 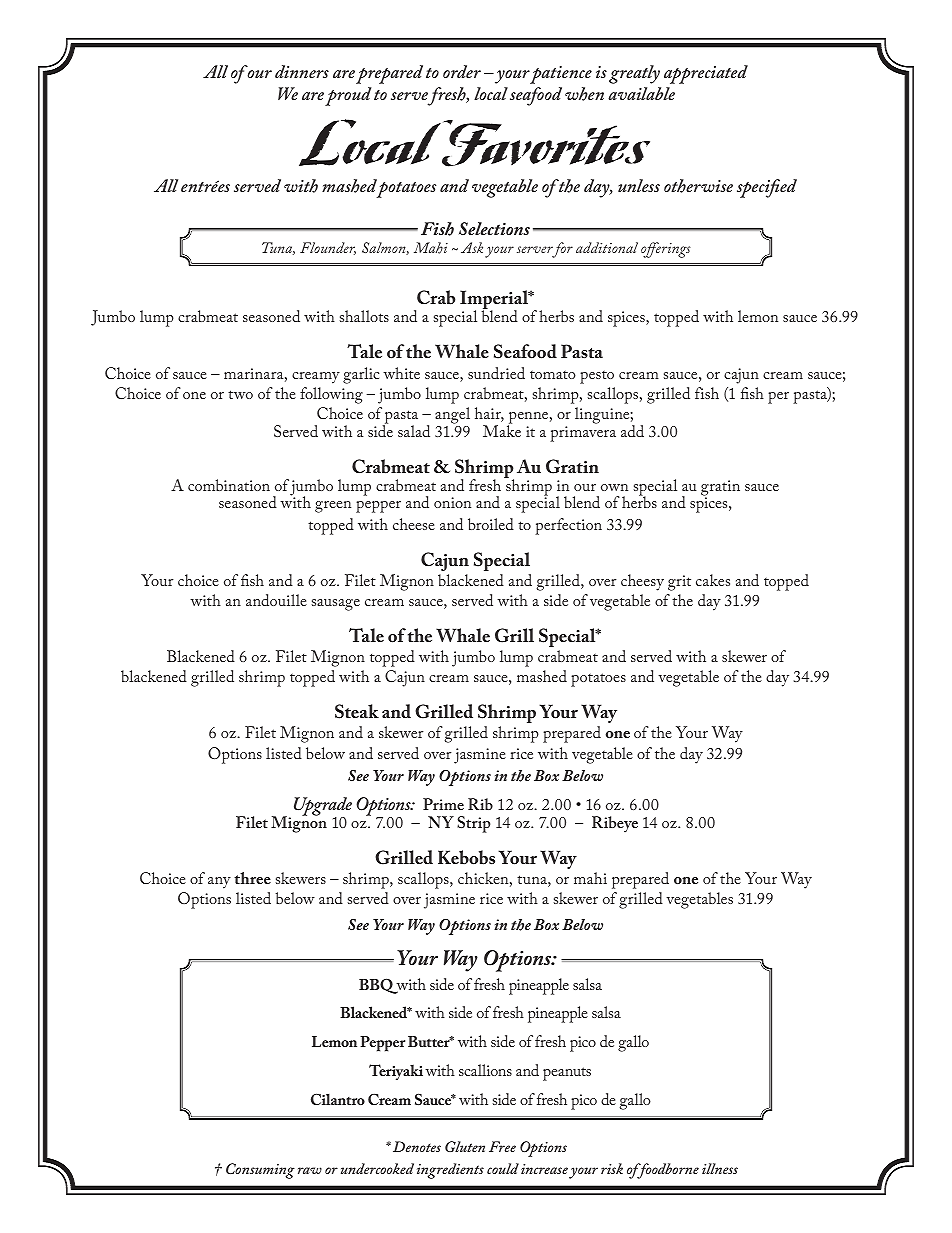 I want to click on Consuming, so click(x=260, y=1171).
